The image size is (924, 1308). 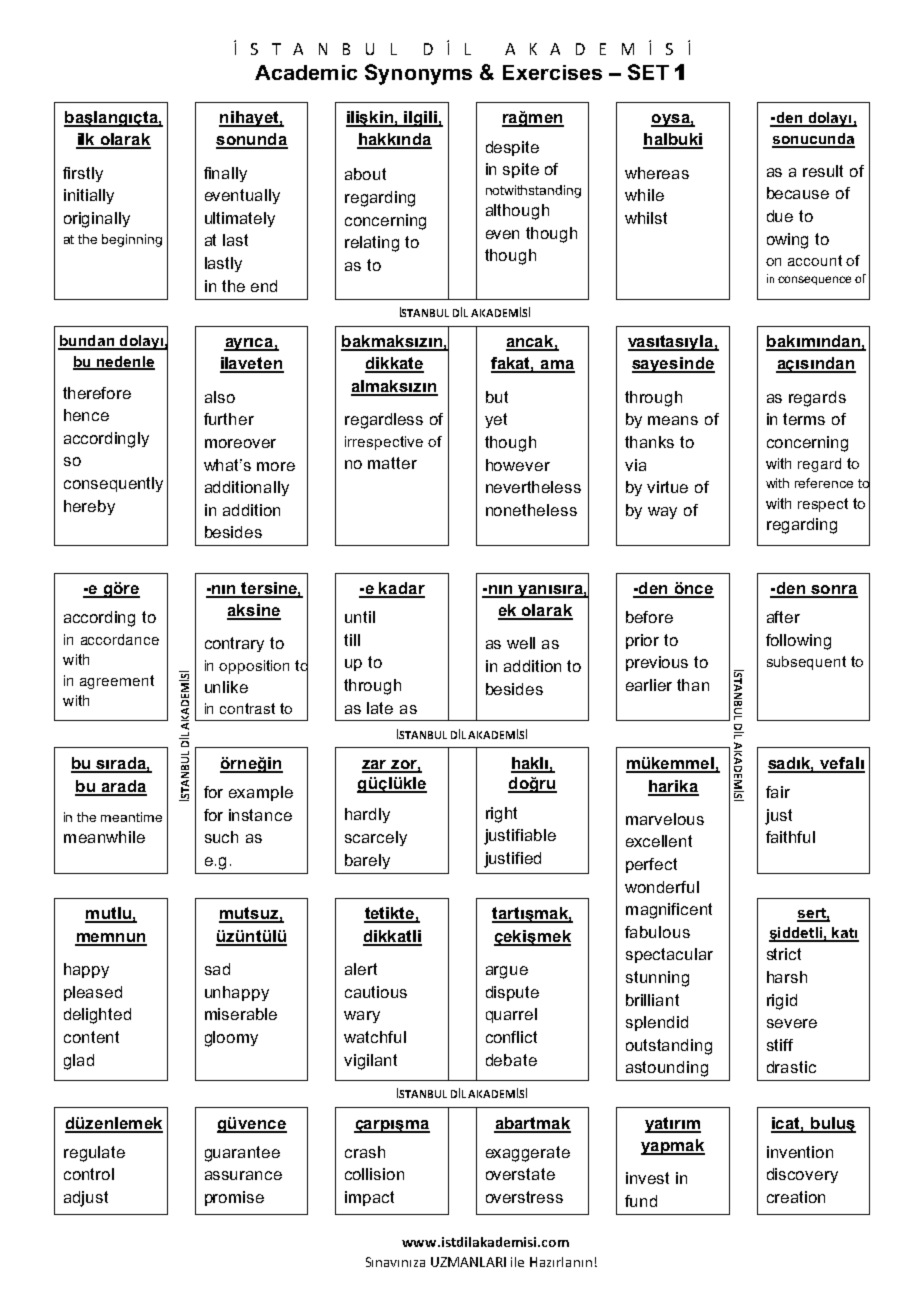 What do you see at coordinates (87, 140) in the screenshot?
I see `ilk` at bounding box center [87, 140].
